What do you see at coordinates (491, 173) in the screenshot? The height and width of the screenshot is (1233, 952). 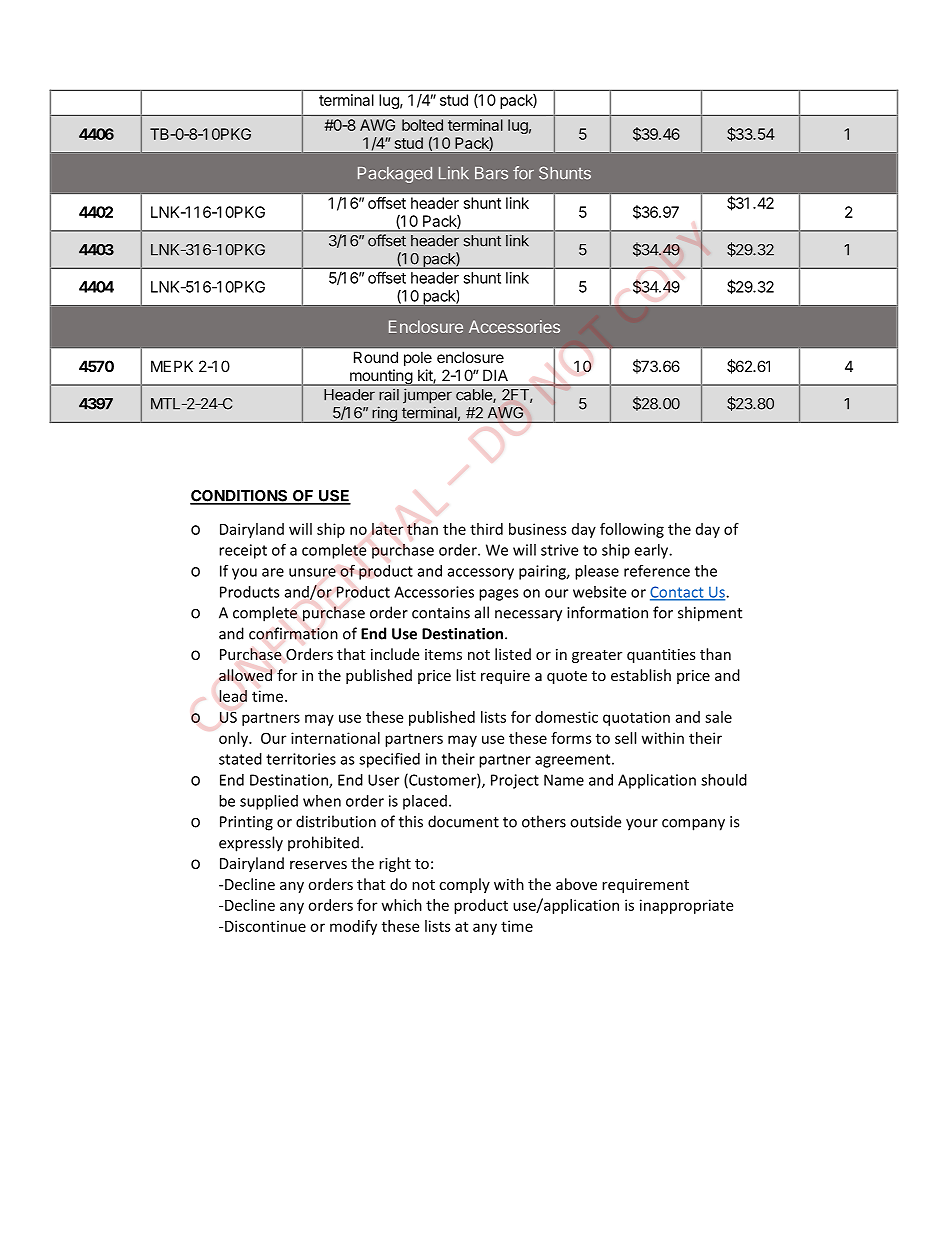 I see `Bars` at bounding box center [491, 173].
